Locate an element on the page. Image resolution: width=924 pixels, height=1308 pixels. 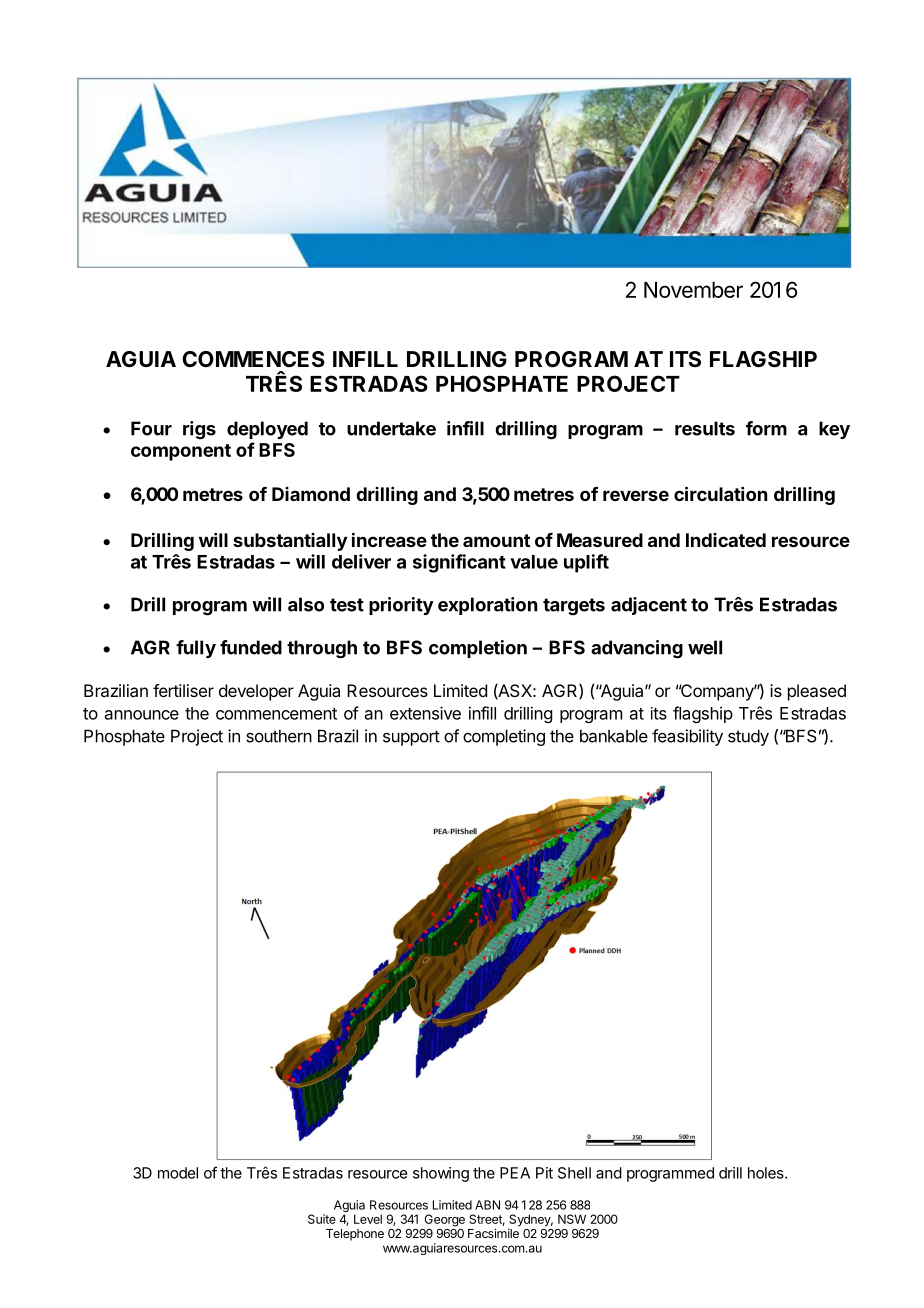
November is located at coordinates (693, 290).
